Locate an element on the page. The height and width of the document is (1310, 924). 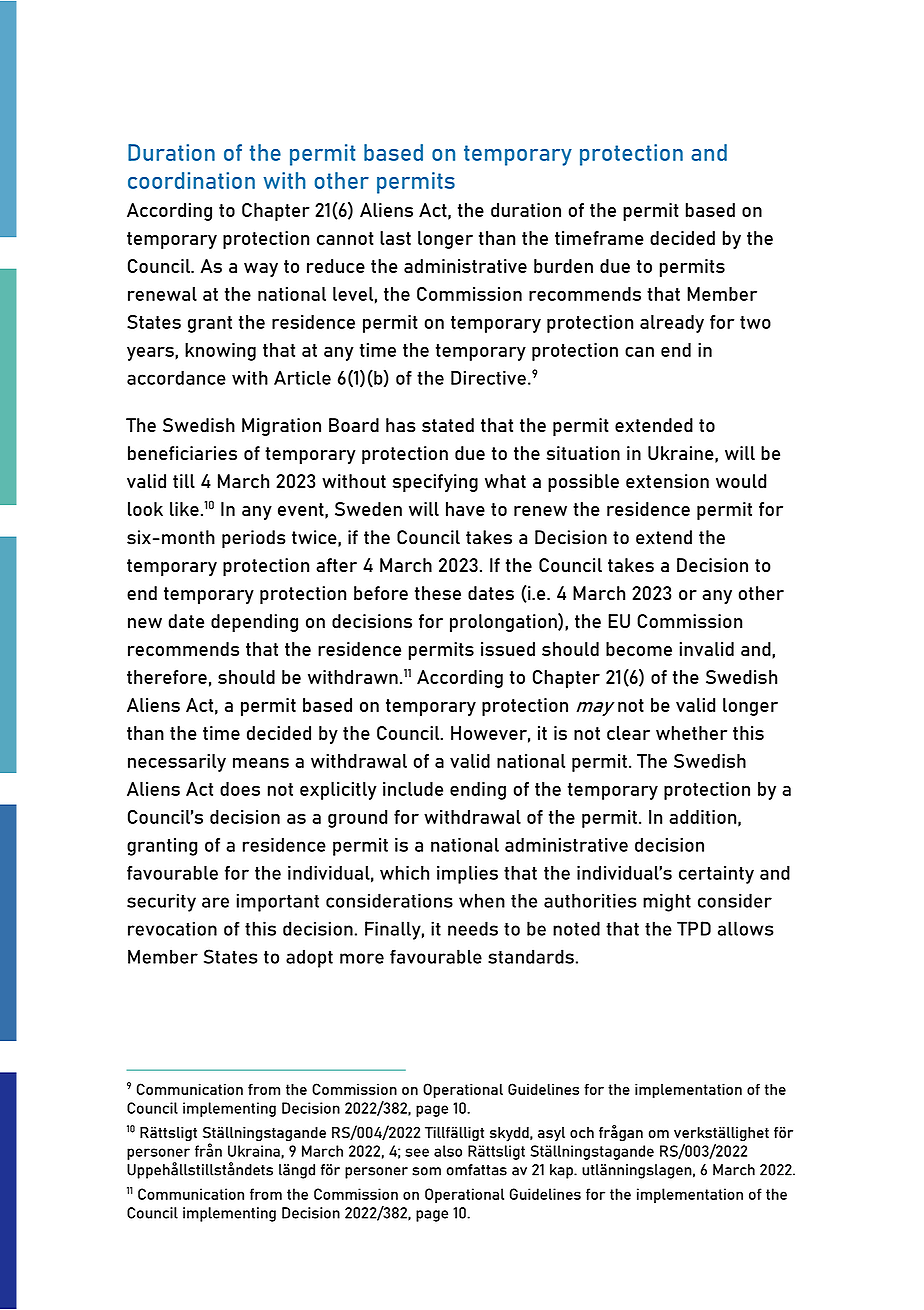
extension is located at coordinates (667, 481).
